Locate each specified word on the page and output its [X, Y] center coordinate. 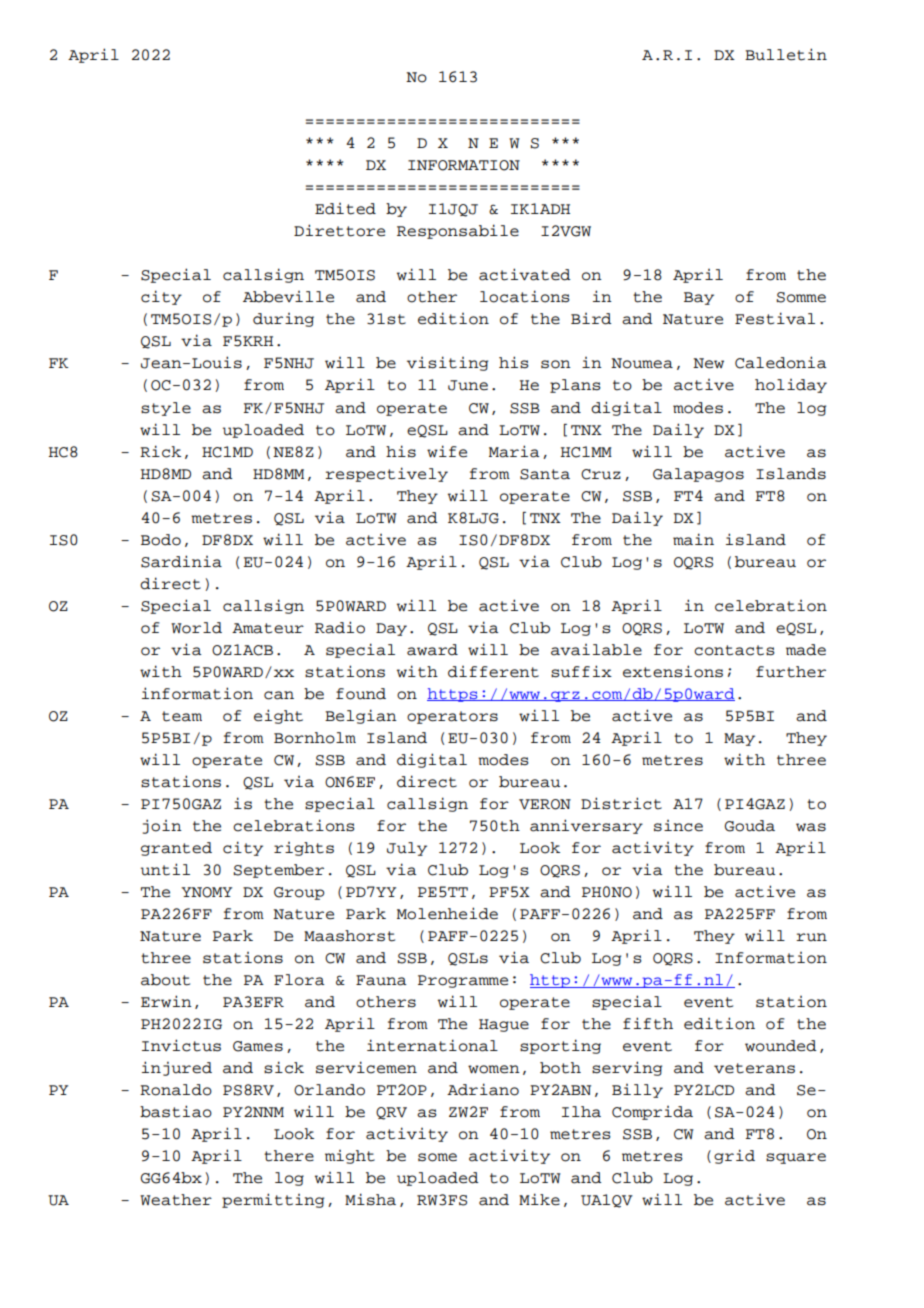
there [289, 1156]
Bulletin [786, 54]
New [708, 363]
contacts [734, 650]
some [437, 1157]
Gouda [750, 826]
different [493, 672]
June [468, 385]
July [407, 849]
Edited [345, 209]
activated [525, 274]
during [283, 320]
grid [734, 1156]
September [278, 871]
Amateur [268, 628]
